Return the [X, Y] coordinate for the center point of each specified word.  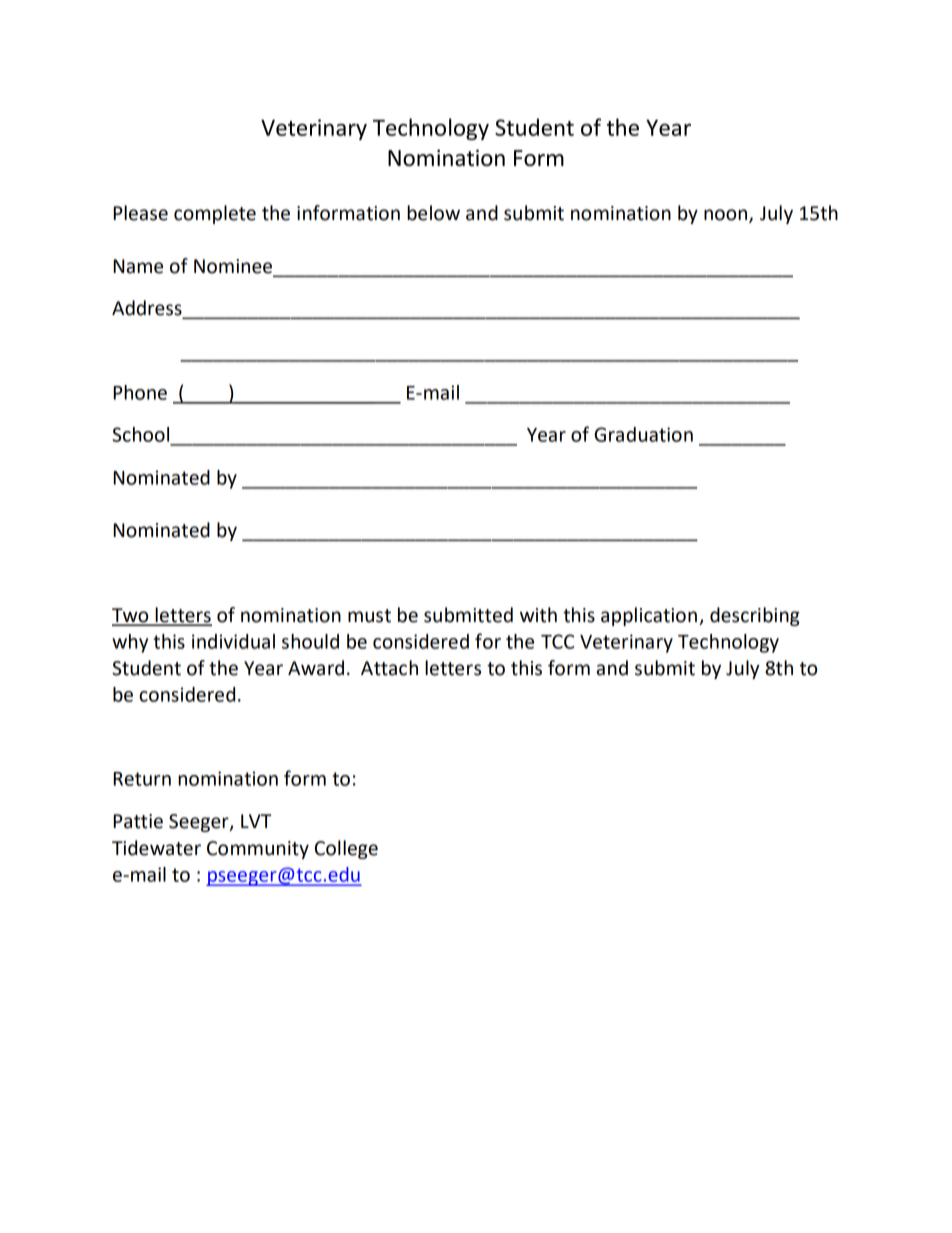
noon [727, 216]
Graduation [643, 434]
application [649, 616]
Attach [389, 668]
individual [233, 641]
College [346, 849]
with [538, 615]
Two [131, 616]
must [369, 616]
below [433, 213]
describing [755, 616]
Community [258, 850]
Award [316, 668]
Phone [140, 392]
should [310, 641]
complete [215, 214]
